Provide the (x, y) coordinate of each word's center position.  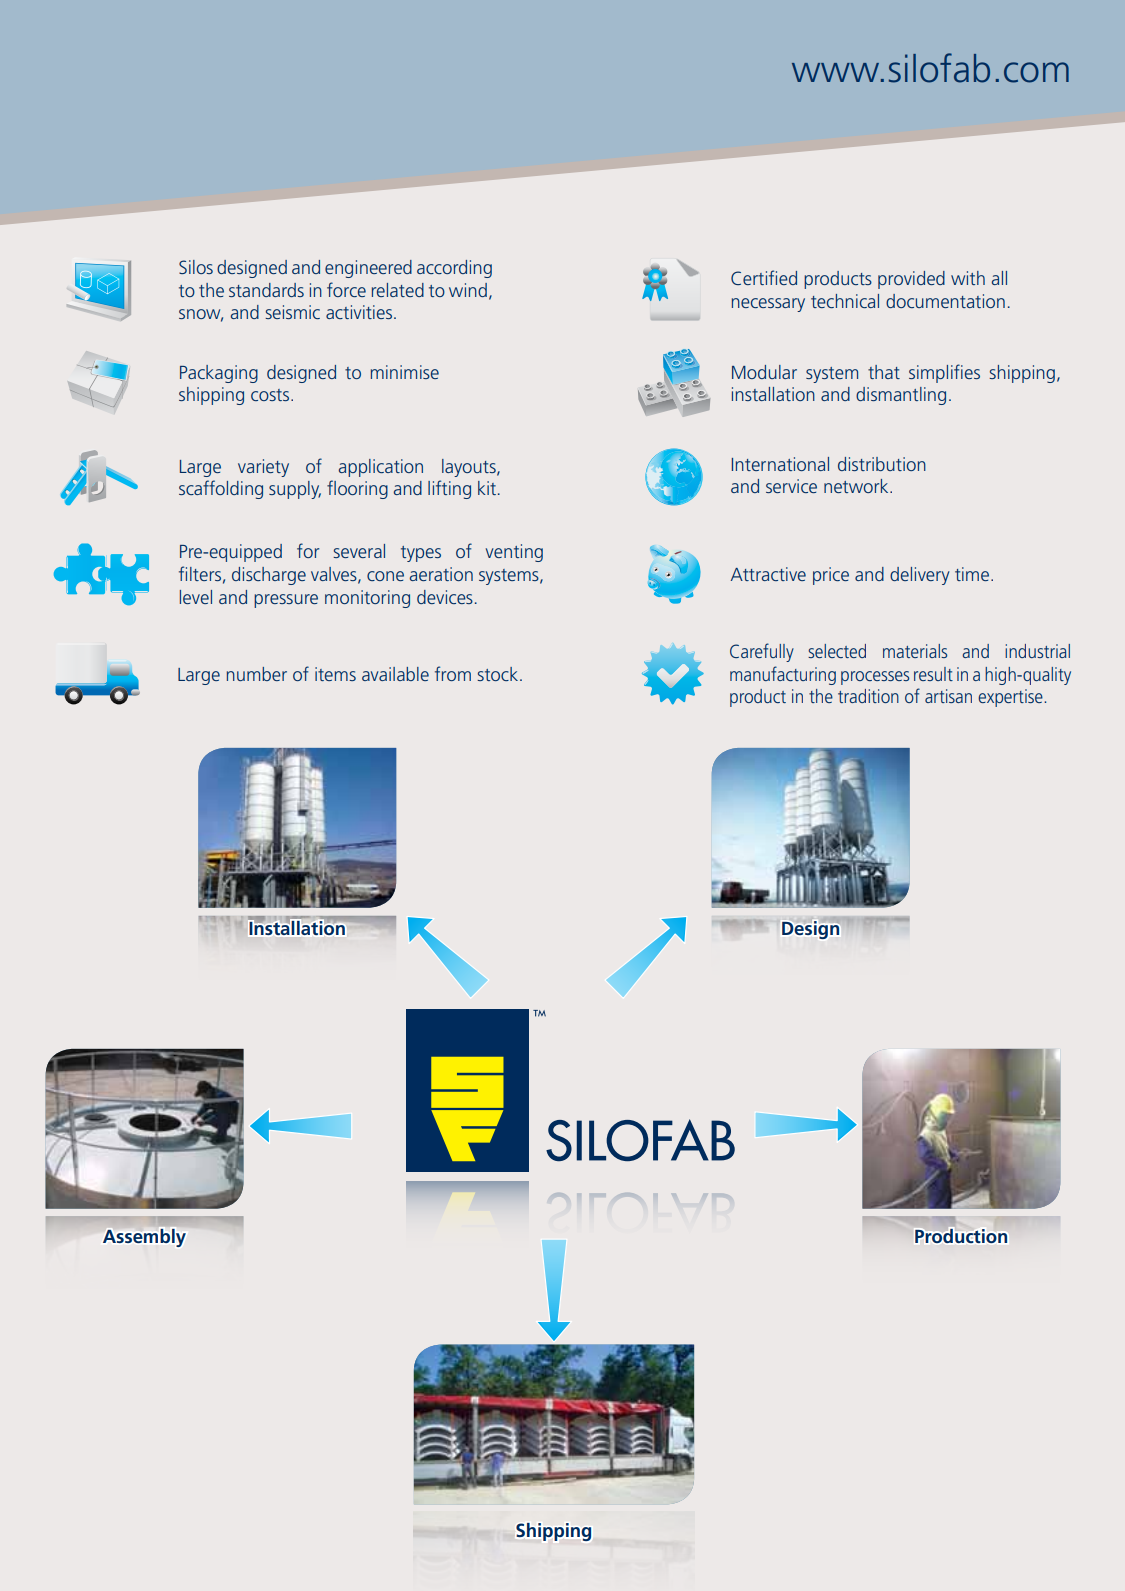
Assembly (144, 1238)
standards (266, 290)
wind (468, 290)
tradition (868, 696)
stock (499, 674)
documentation (945, 301)
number (257, 674)
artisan (948, 696)
